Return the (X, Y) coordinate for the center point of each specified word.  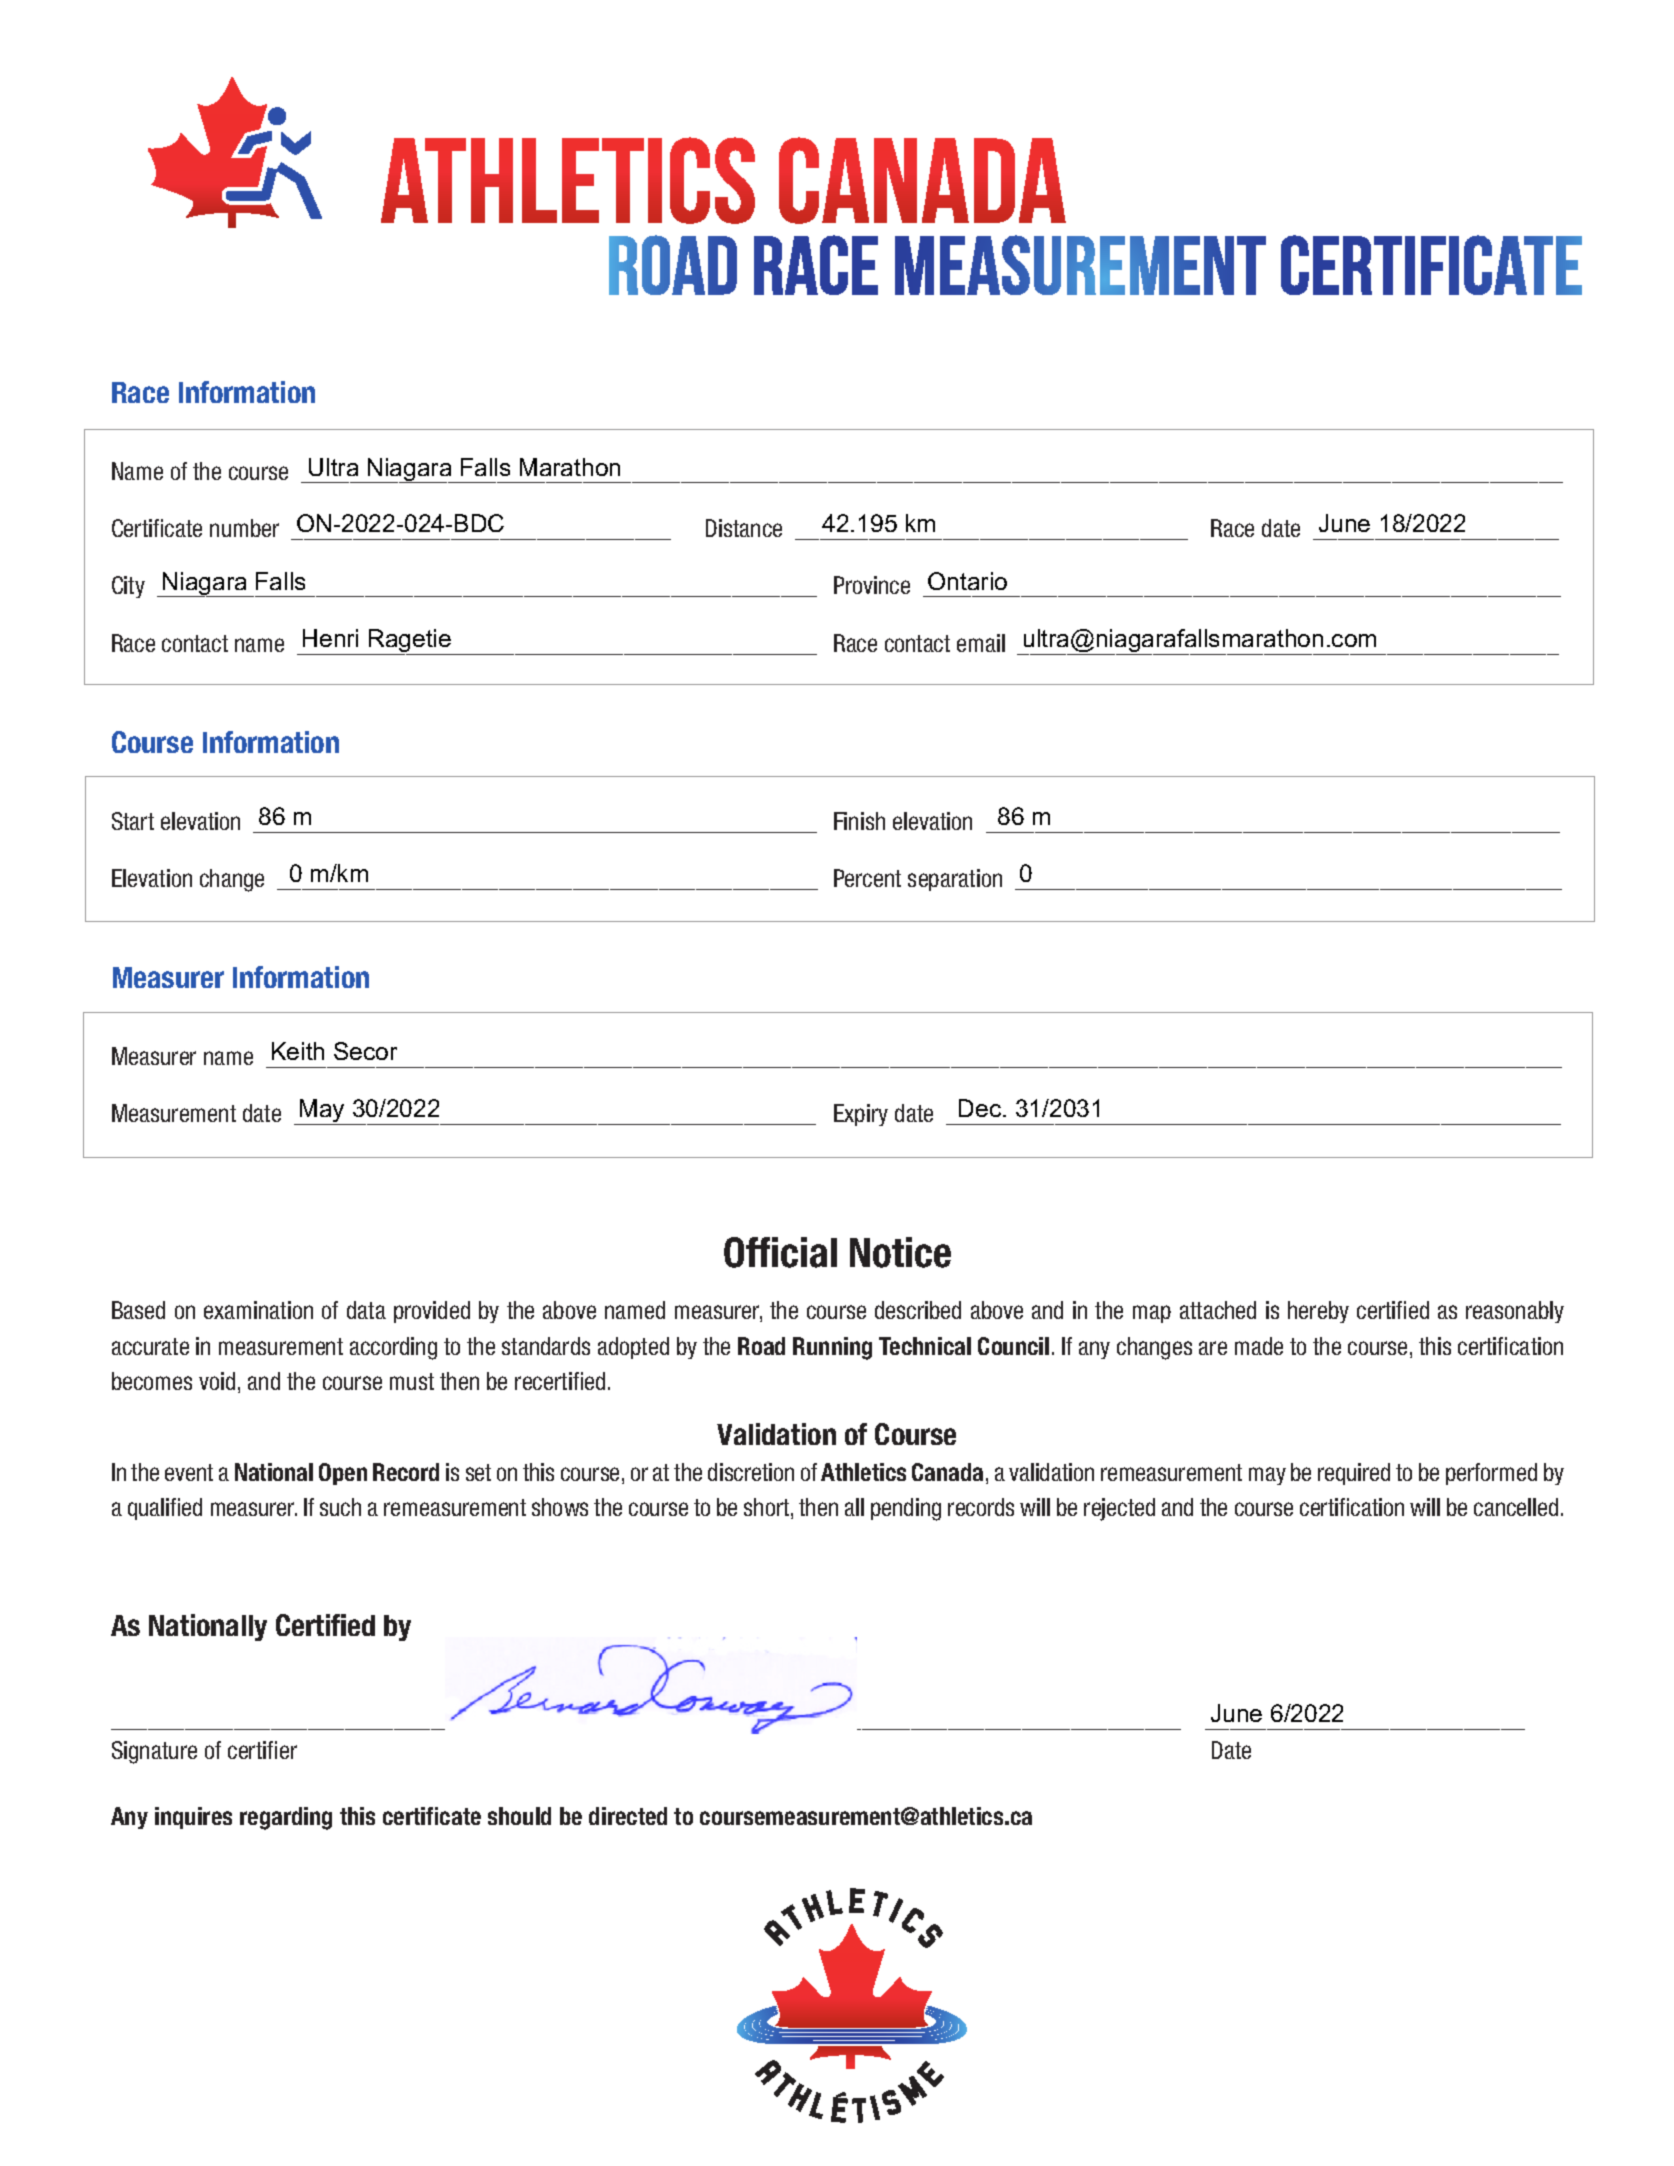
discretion (751, 1472)
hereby (1318, 1312)
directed (628, 1816)
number (244, 528)
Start (133, 821)
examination (258, 1310)
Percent (867, 878)
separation (955, 880)
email (981, 643)
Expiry (861, 1115)
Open (343, 1474)
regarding (286, 1818)
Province (872, 585)
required (1354, 1474)
